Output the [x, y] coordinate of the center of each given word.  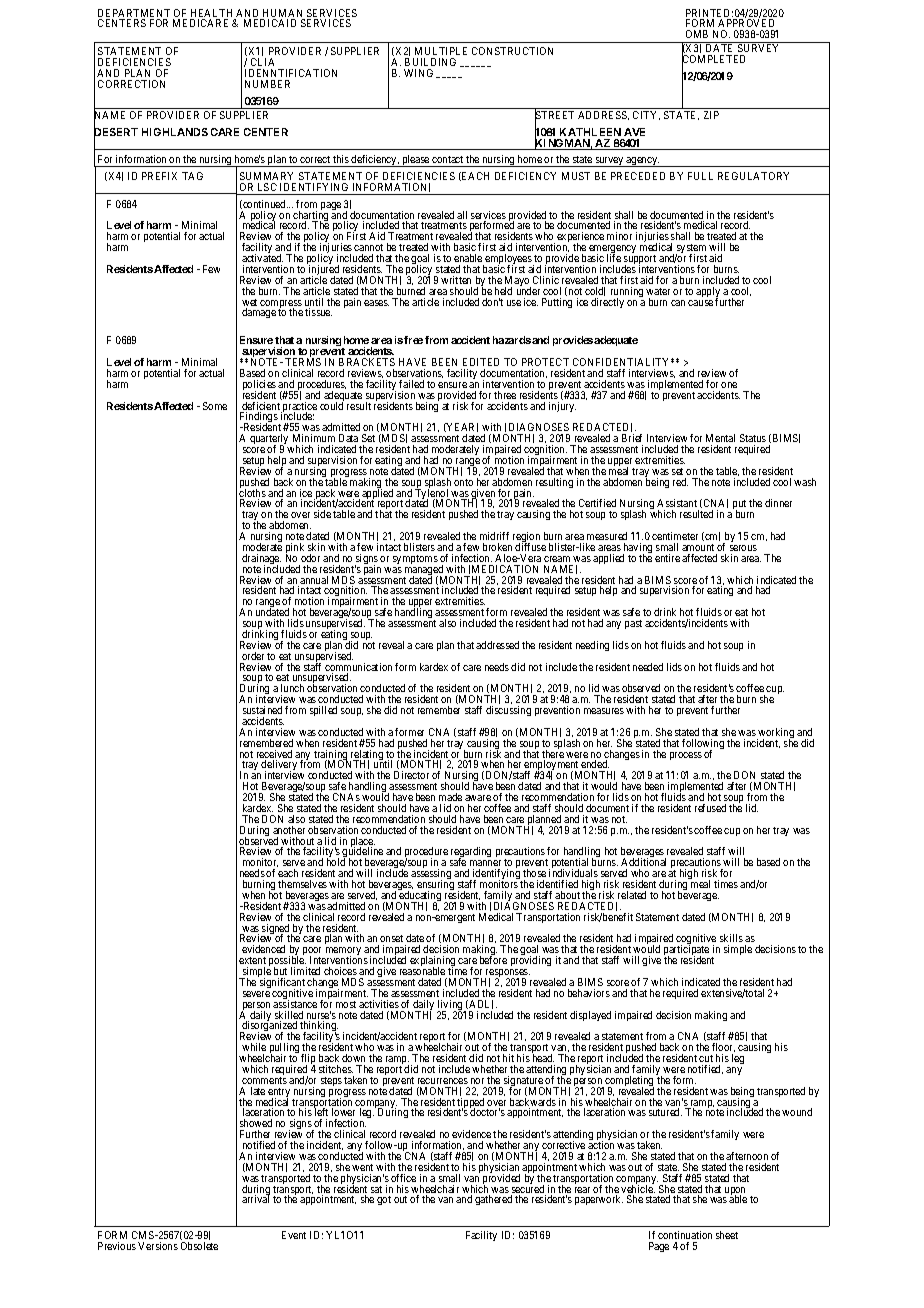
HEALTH [213, 14]
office [403, 1178]
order [253, 656]
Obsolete [199, 1246]
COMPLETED [713, 60]
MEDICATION [505, 569]
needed [648, 667]
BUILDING [430, 62]
